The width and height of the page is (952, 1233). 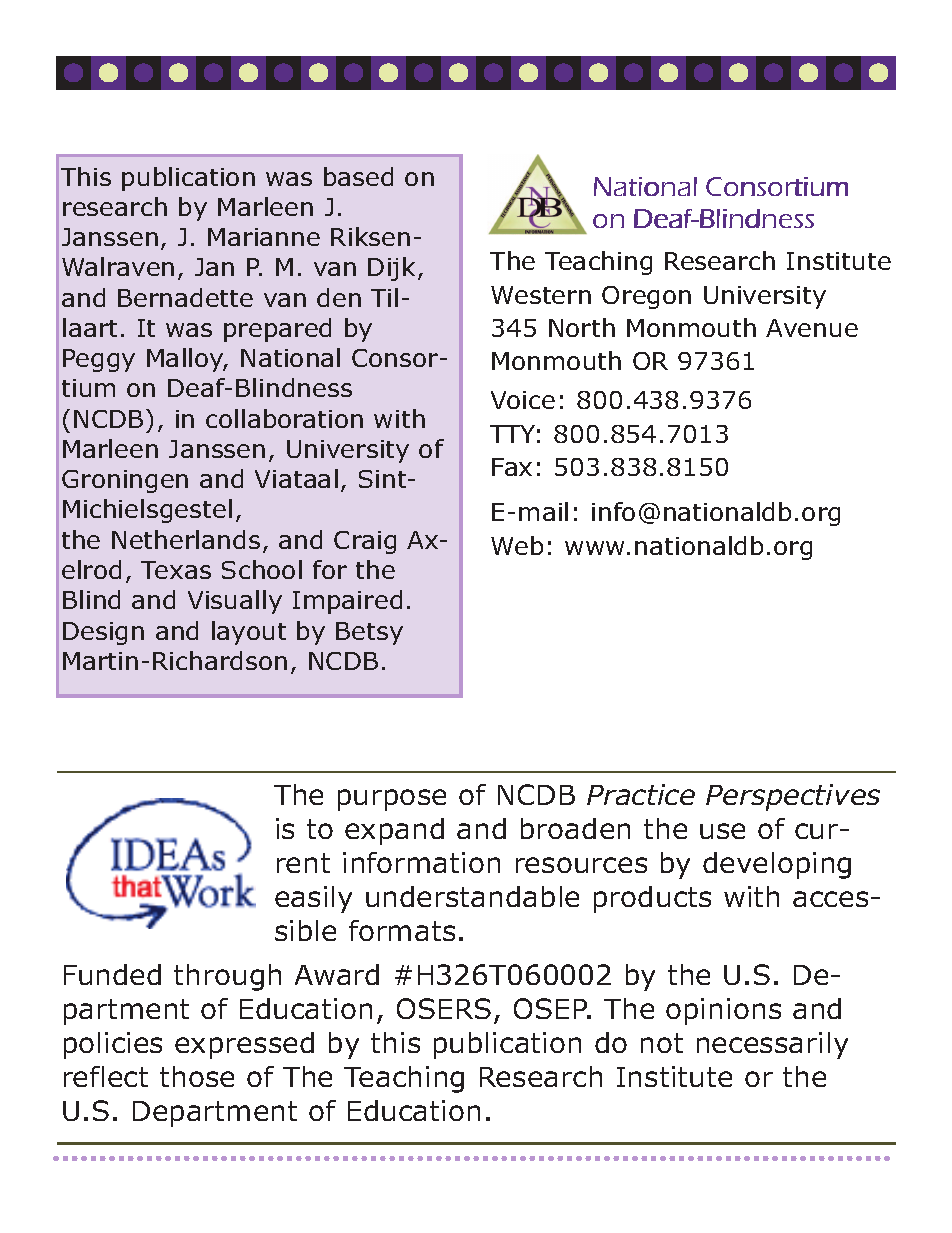 I want to click on collaboration, so click(x=284, y=418).
